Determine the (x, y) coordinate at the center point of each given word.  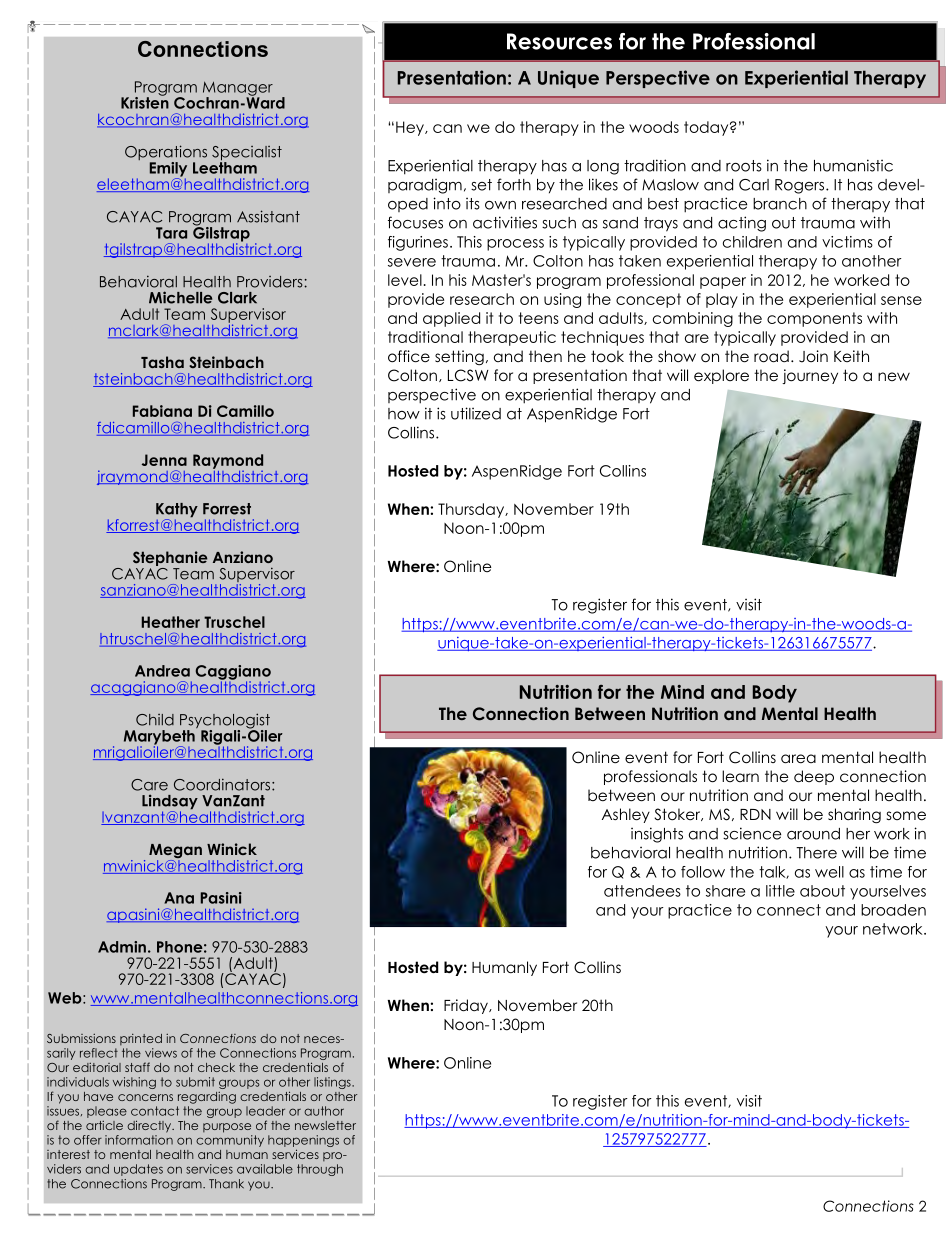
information (139, 1140)
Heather (171, 622)
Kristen (145, 101)
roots (744, 166)
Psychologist (225, 722)
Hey (411, 128)
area (798, 759)
